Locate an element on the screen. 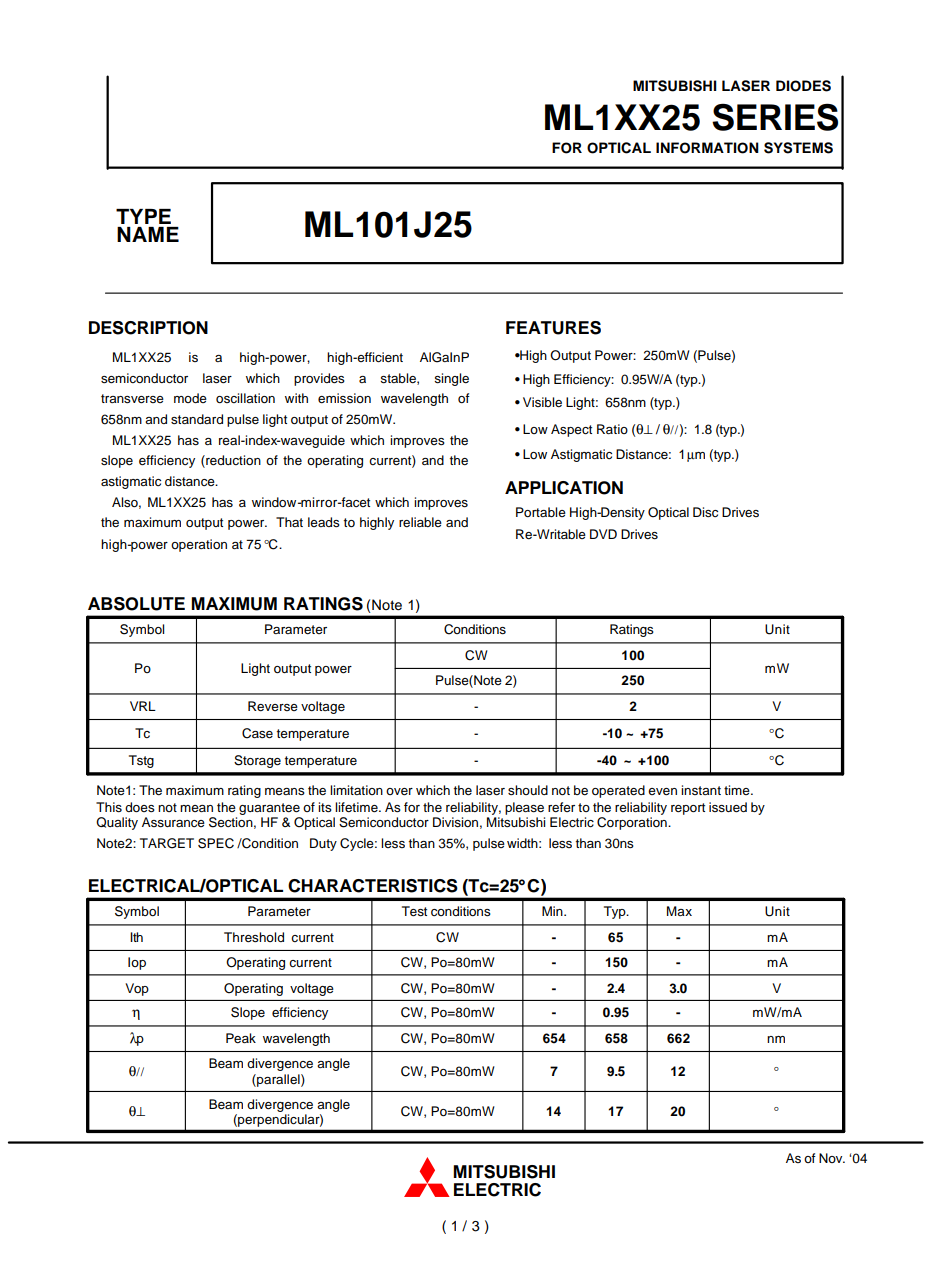 The width and height of the screenshot is (931, 1288). INFORMATION is located at coordinates (707, 148).
